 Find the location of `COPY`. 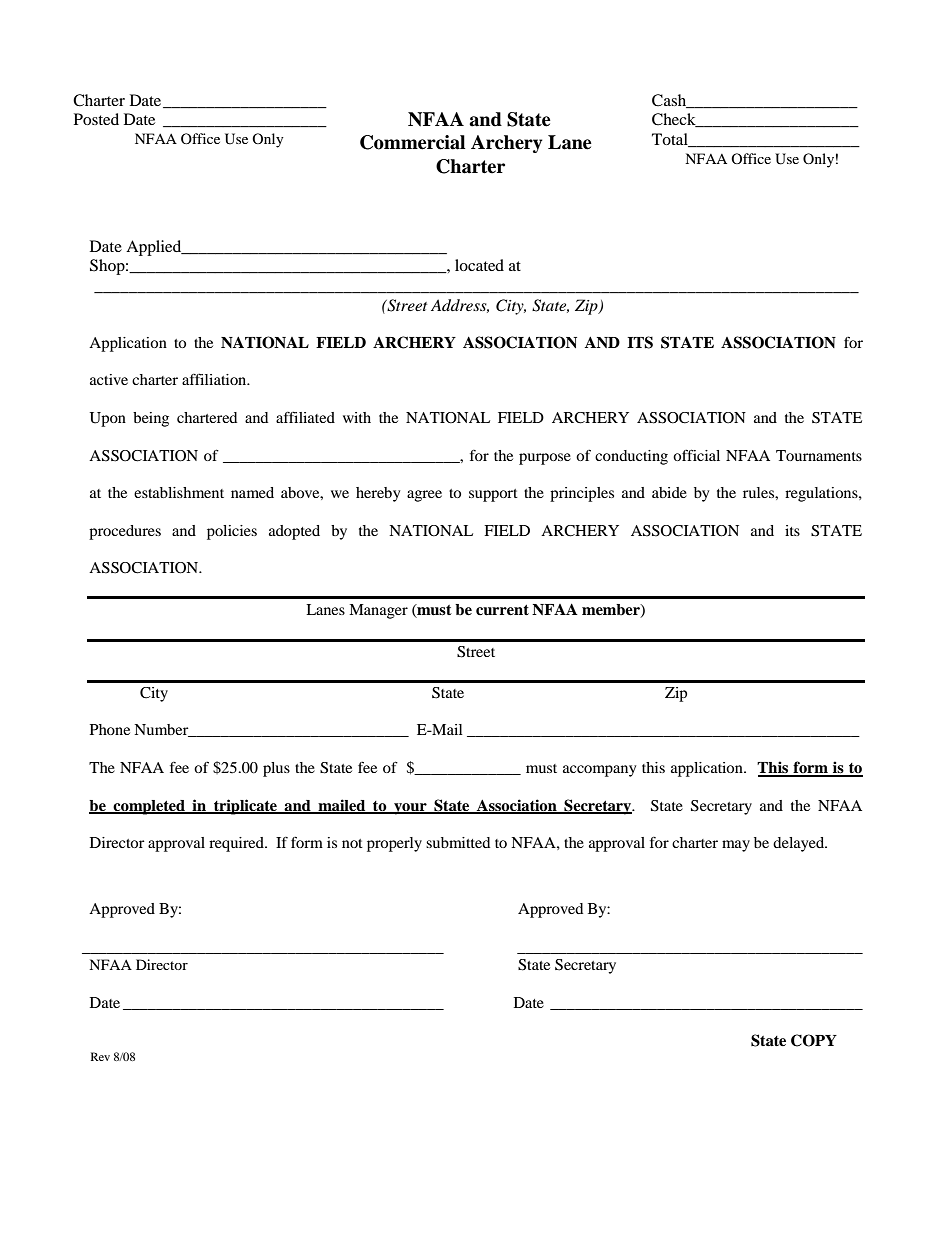

COPY is located at coordinates (814, 1040).
